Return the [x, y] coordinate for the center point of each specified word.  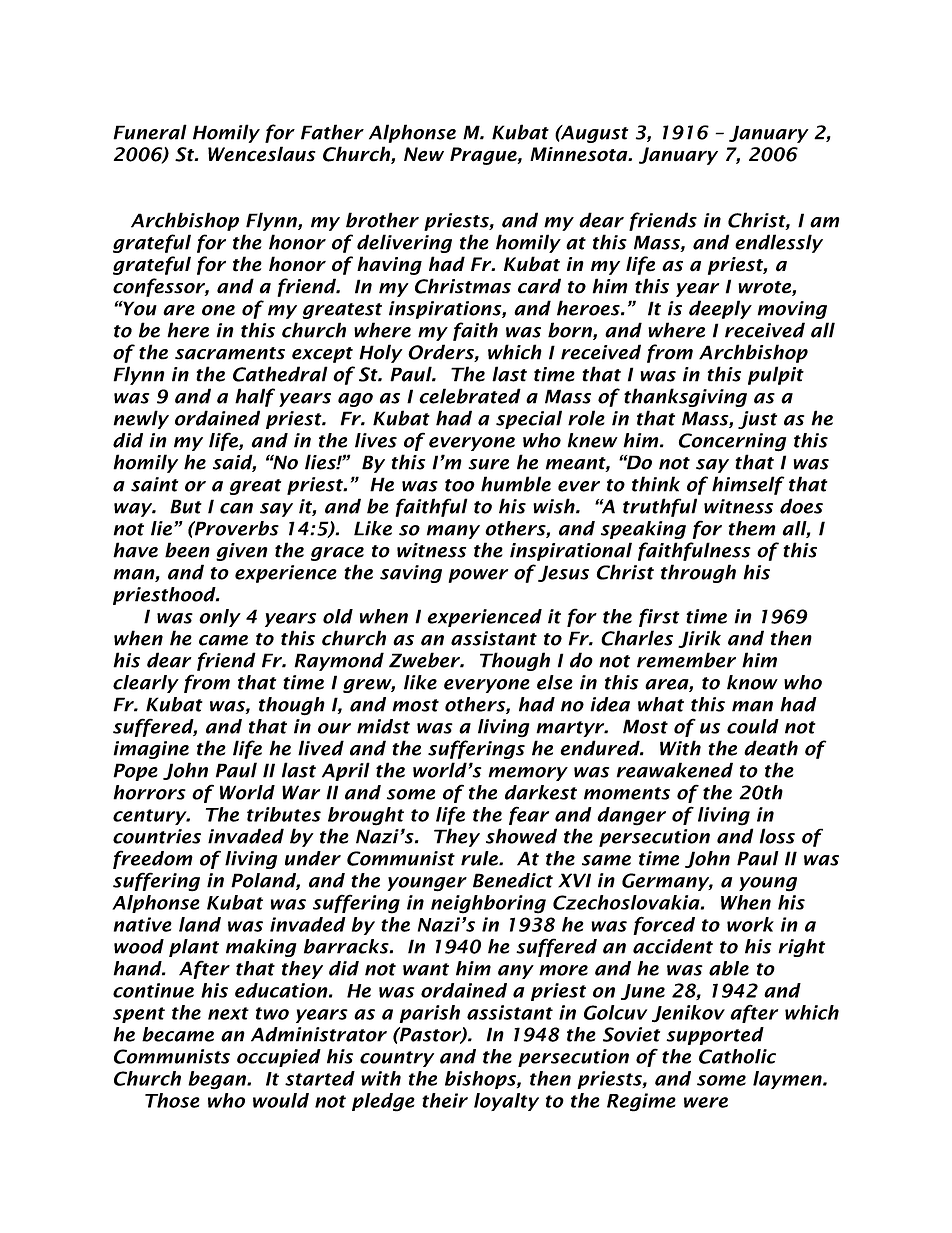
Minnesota [580, 154]
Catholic [737, 1056]
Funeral [150, 132]
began [218, 1080]
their [445, 1100]
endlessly [779, 243]
